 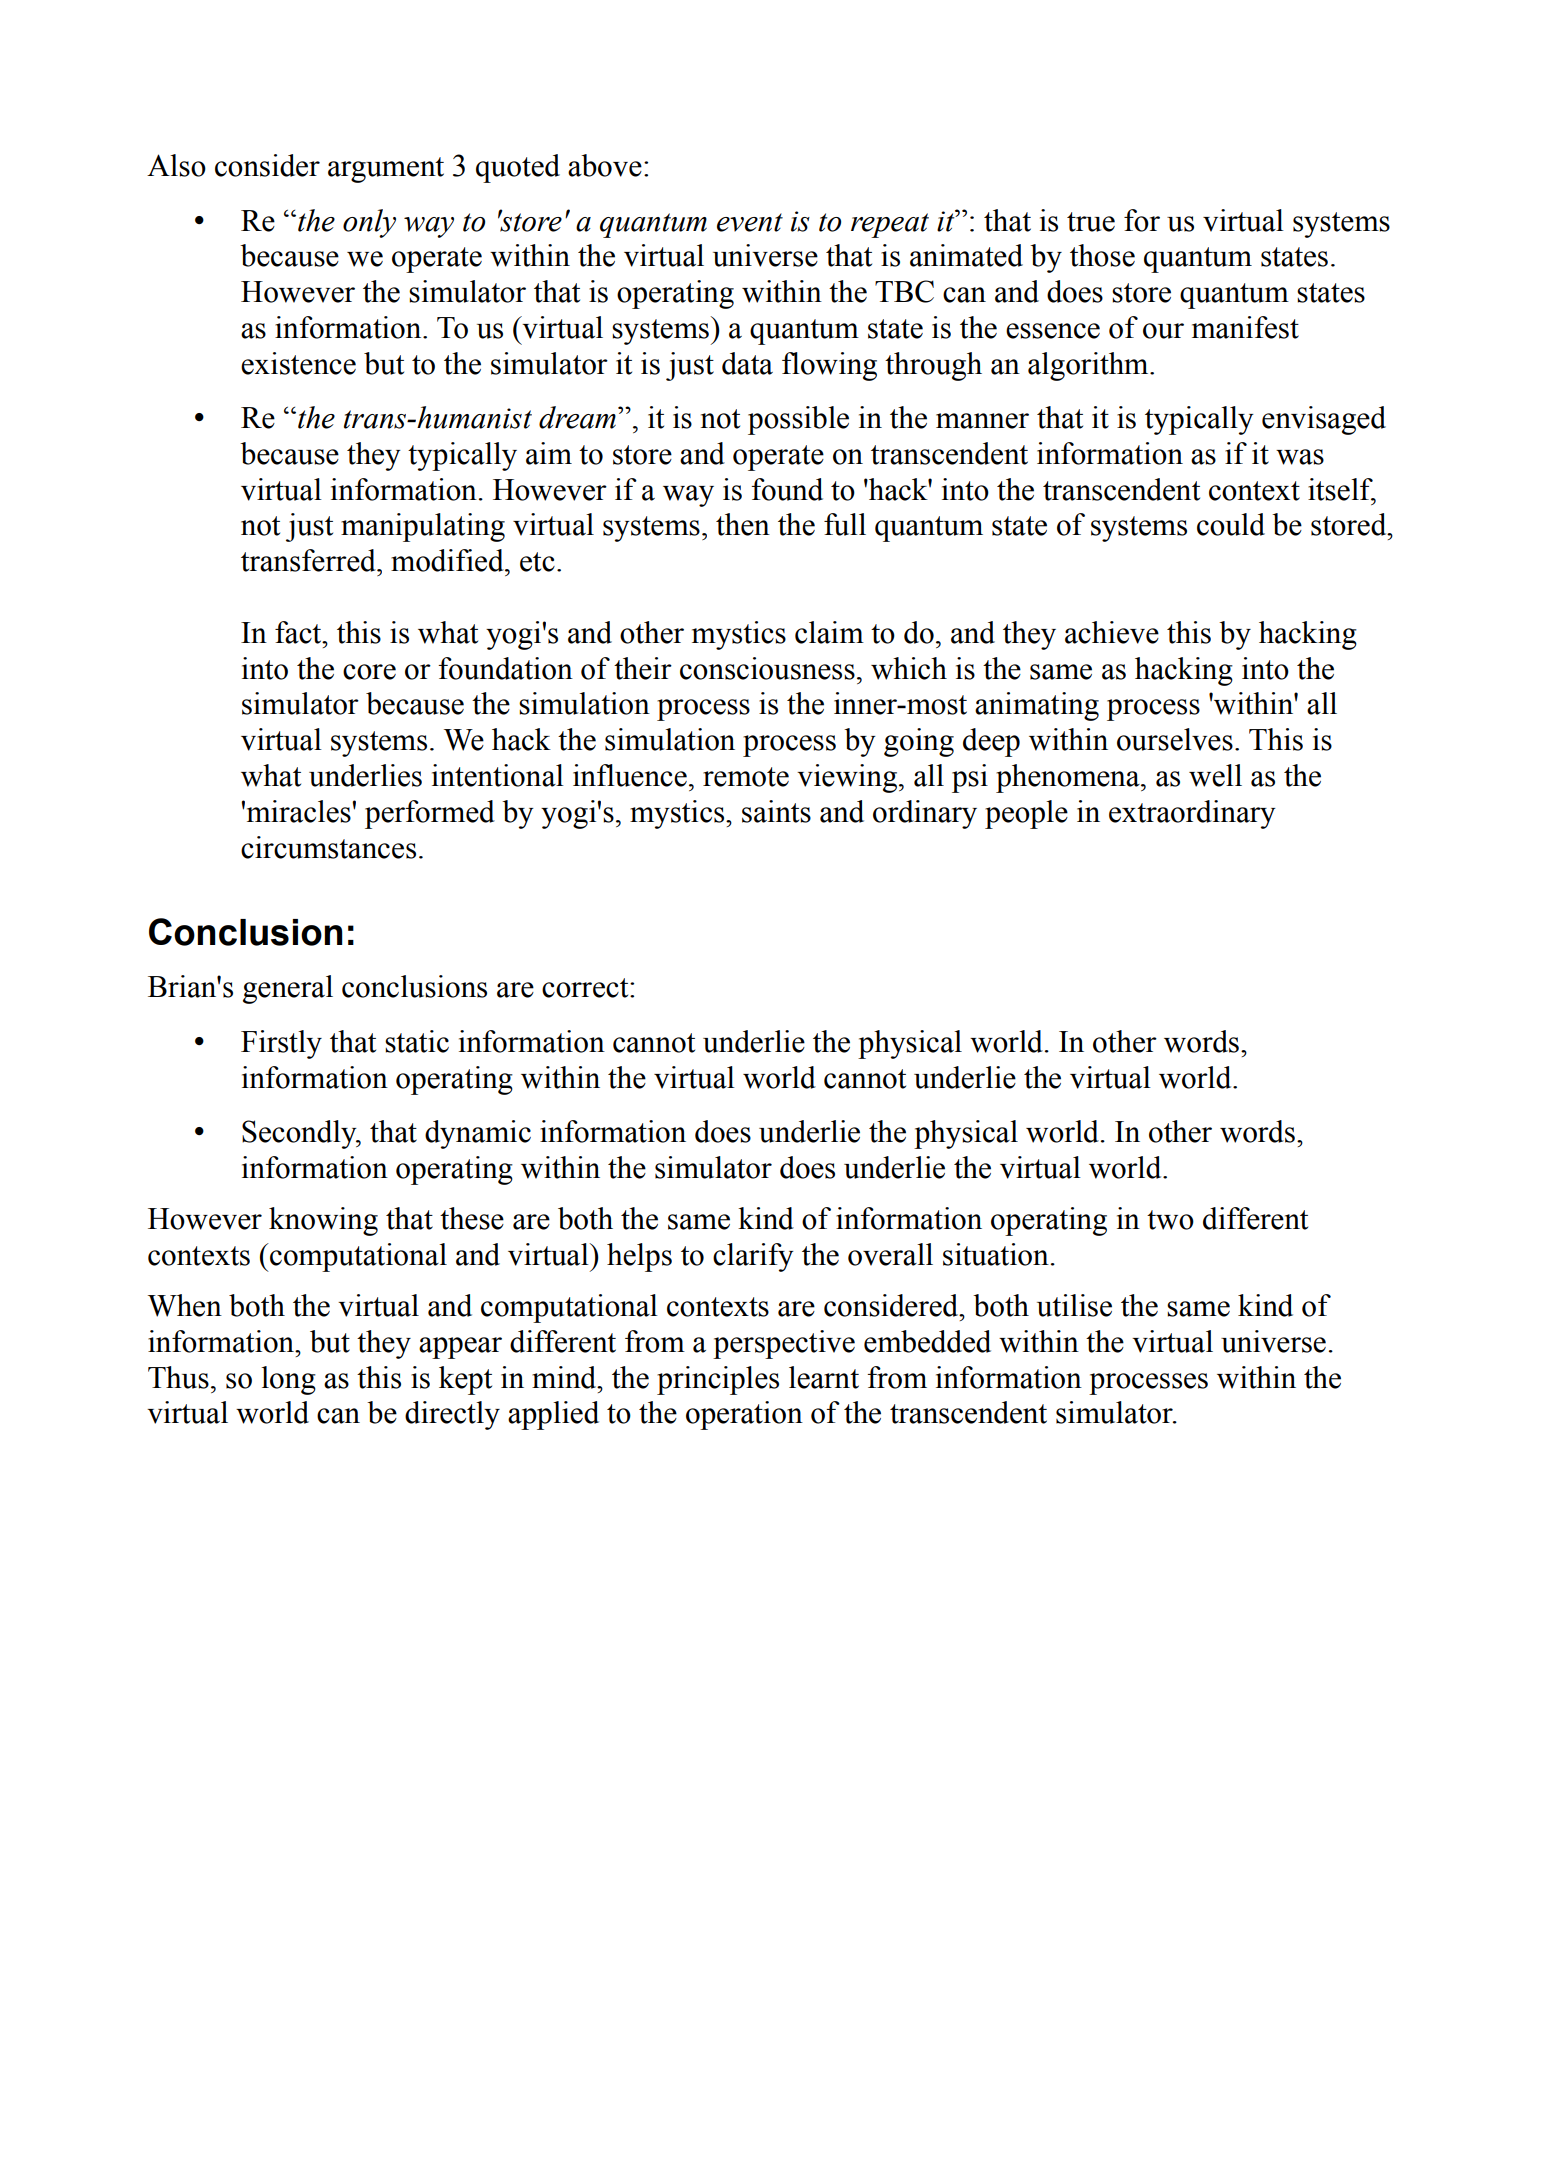 What do you see at coordinates (746, 777) in the screenshot?
I see `remote` at bounding box center [746, 777].
